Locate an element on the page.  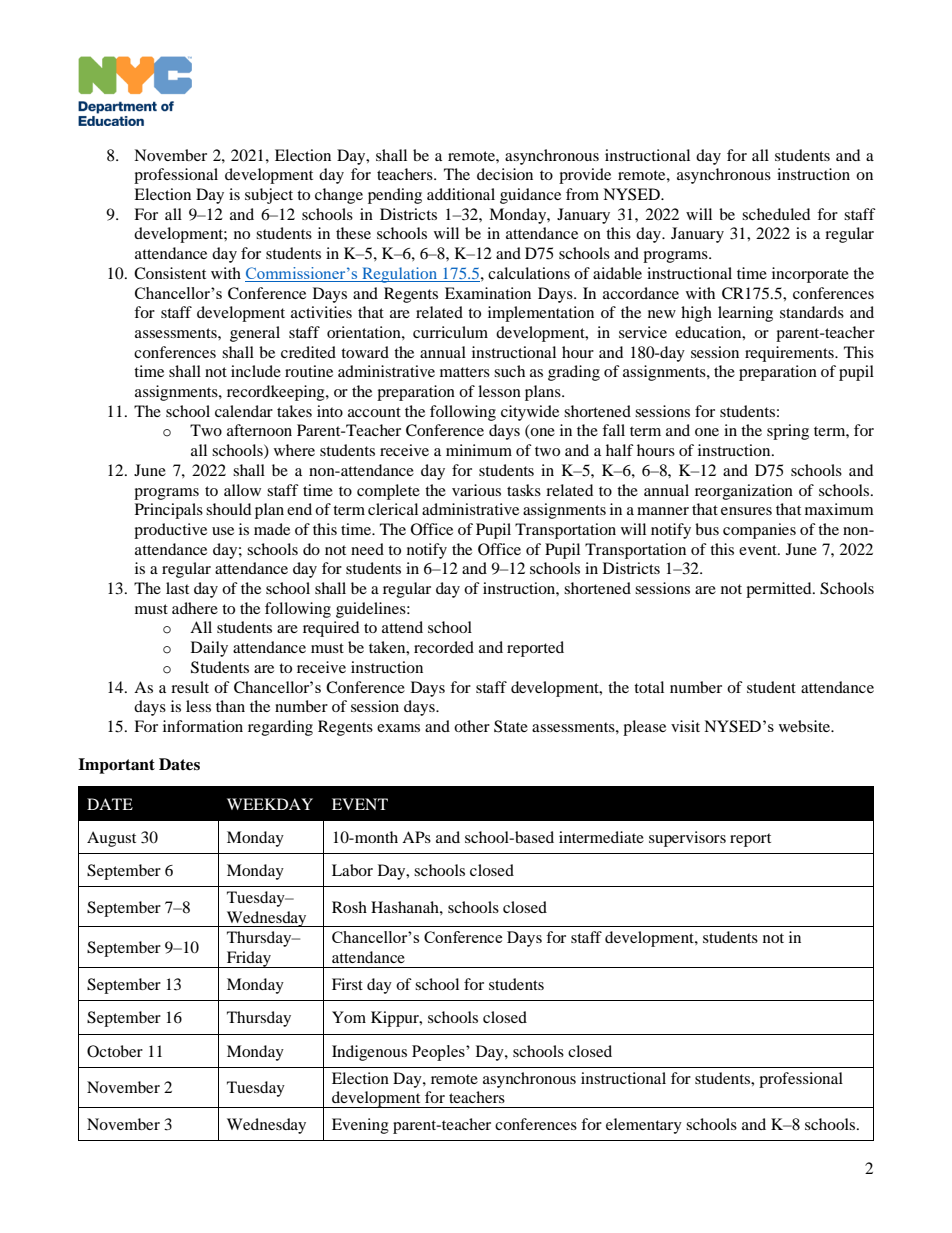
scheduled is located at coordinates (776, 214).
